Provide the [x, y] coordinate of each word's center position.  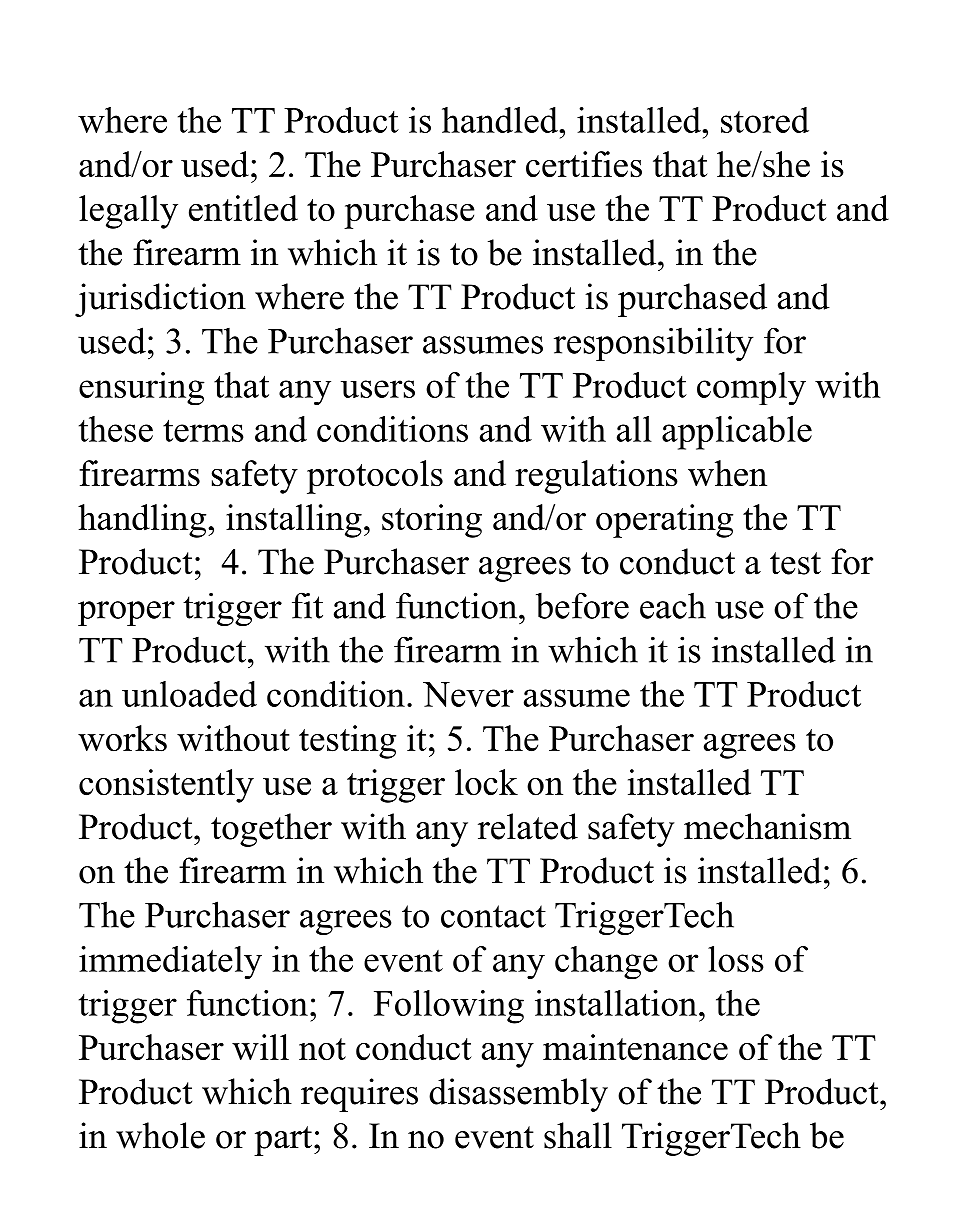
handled [501, 120]
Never [468, 694]
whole [160, 1135]
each [673, 605]
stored [765, 120]
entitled [243, 208]
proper [126, 613]
